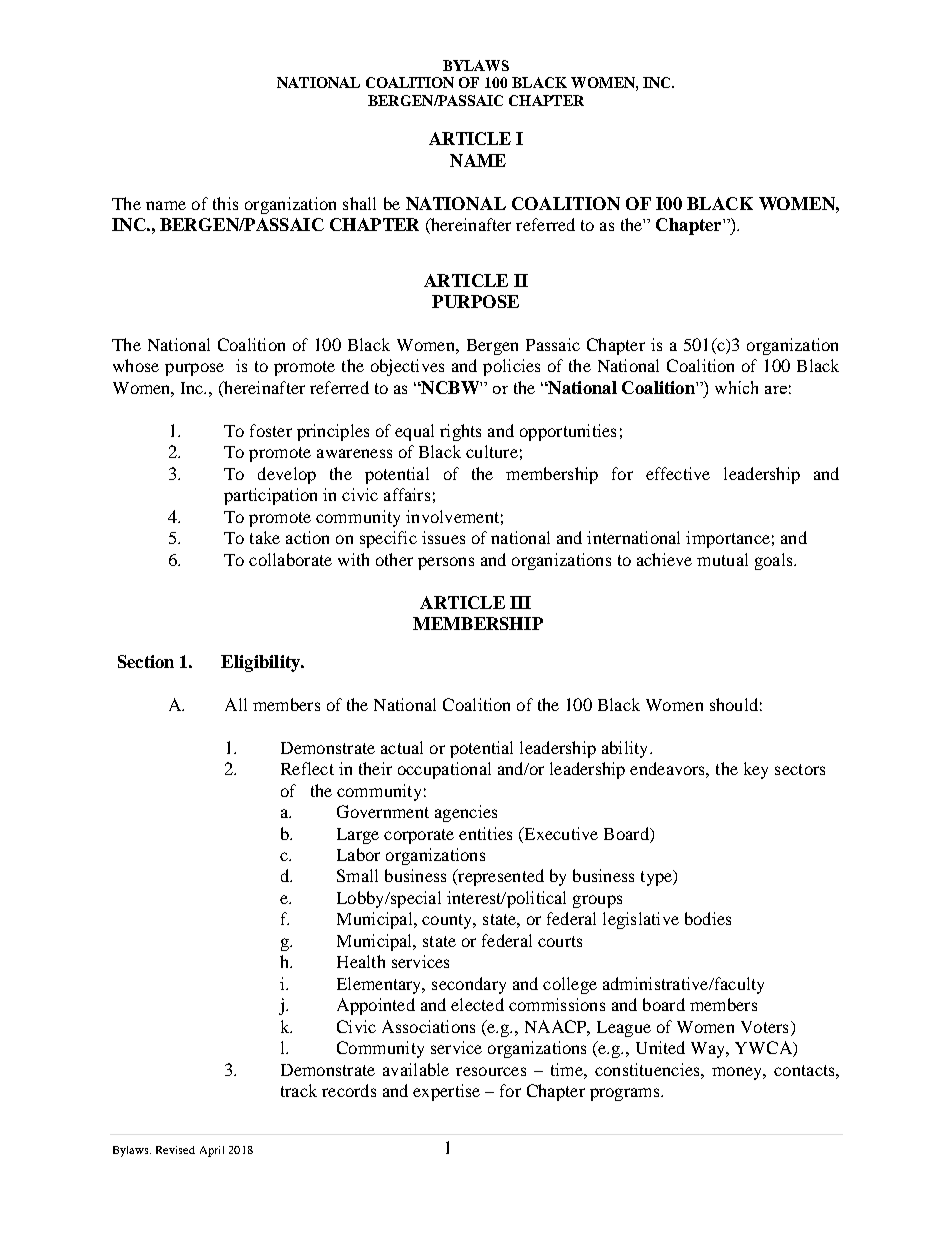 The width and height of the screenshot is (952, 1233). What do you see at coordinates (756, 770) in the screenshot?
I see `key` at bounding box center [756, 770].
